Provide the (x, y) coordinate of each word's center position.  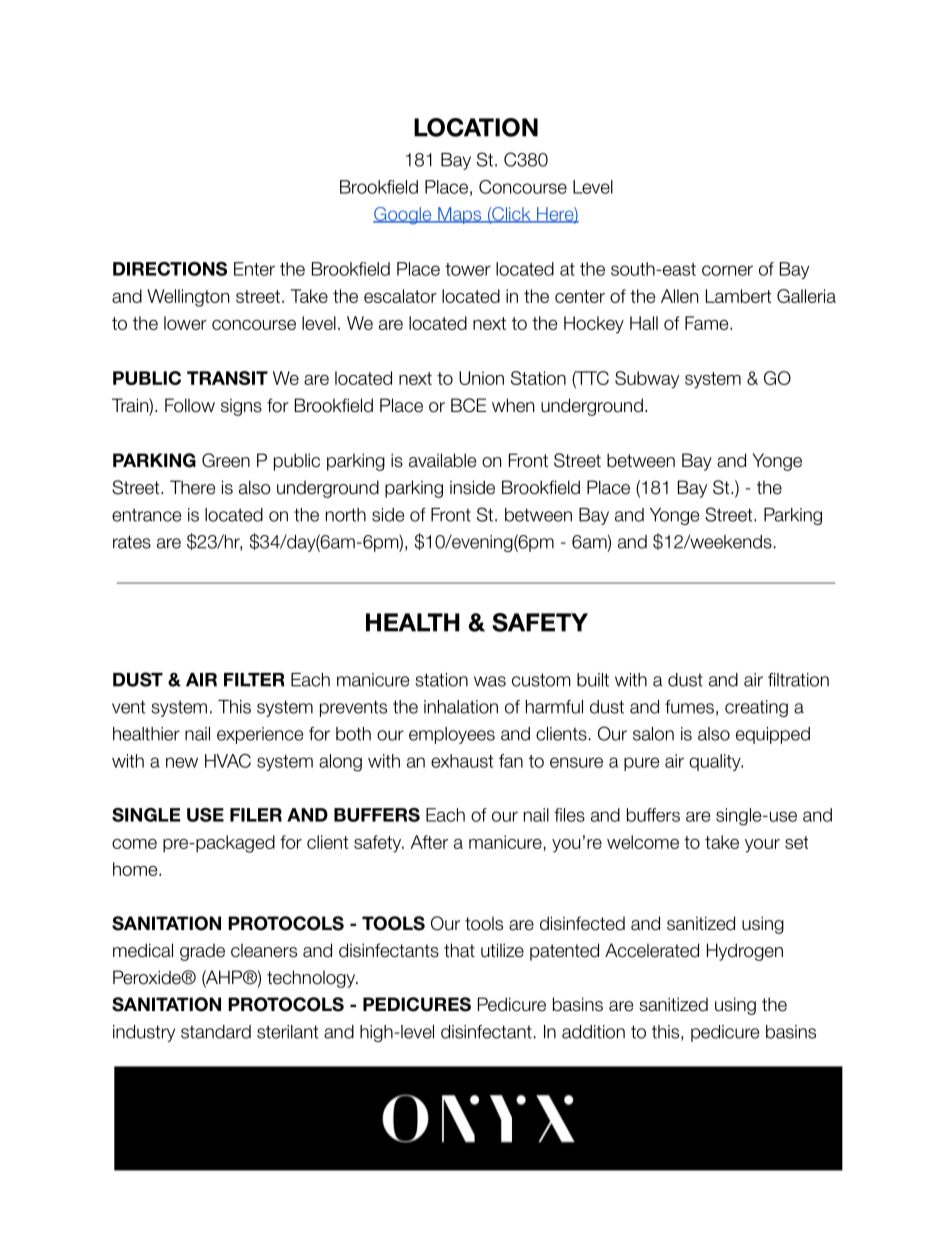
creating (756, 708)
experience (260, 735)
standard (216, 1032)
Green (226, 460)
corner (727, 270)
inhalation (461, 707)
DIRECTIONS (170, 269)
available (442, 460)
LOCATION (476, 127)
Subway (647, 380)
